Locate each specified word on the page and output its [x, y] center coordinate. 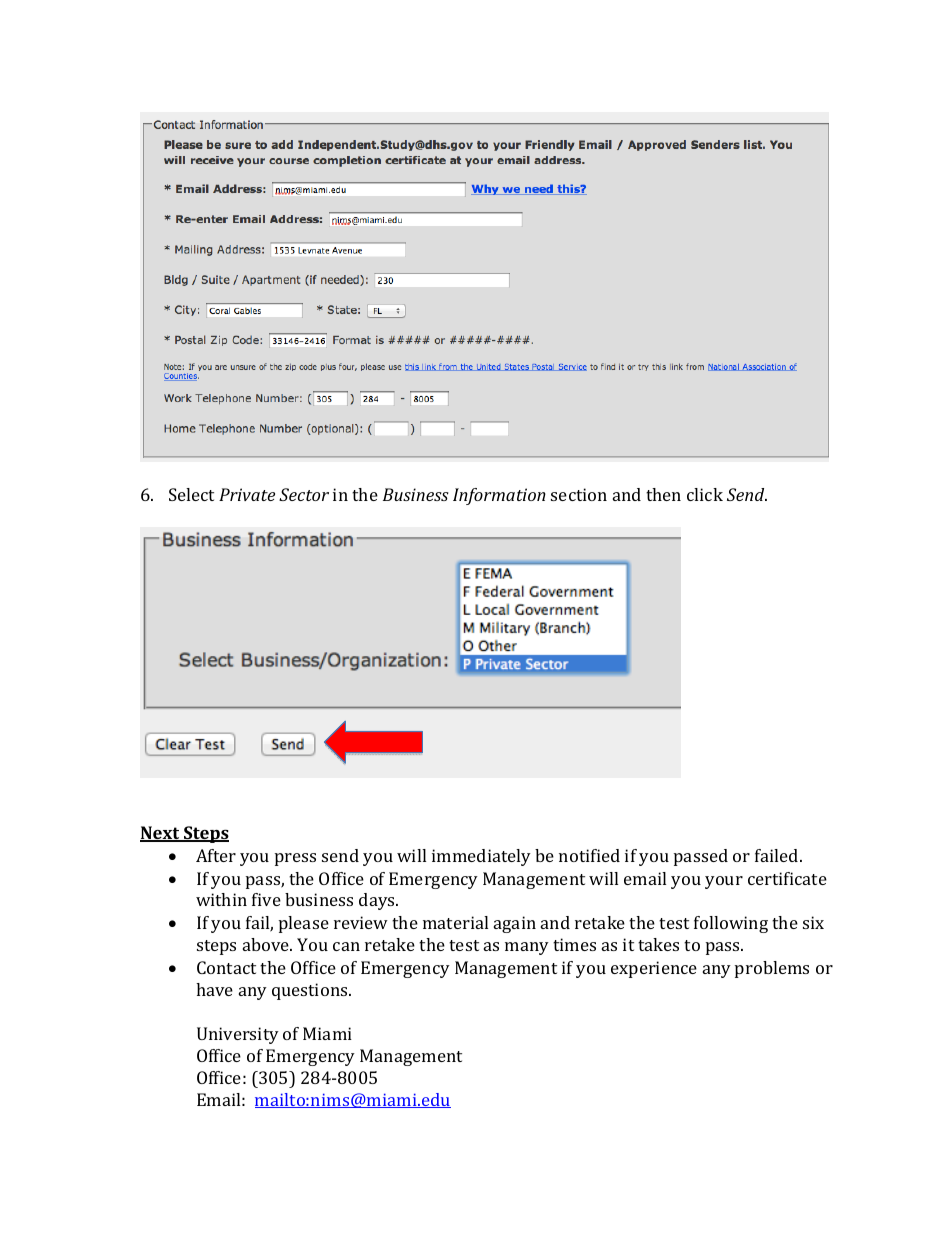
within [221, 899]
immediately [481, 857]
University [238, 1035]
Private [247, 494]
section [579, 494]
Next [161, 834]
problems [772, 969]
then [663, 494]
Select [191, 494]
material [455, 922]
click [705, 494]
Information [499, 496]
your [724, 882]
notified [589, 855]
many [527, 948]
